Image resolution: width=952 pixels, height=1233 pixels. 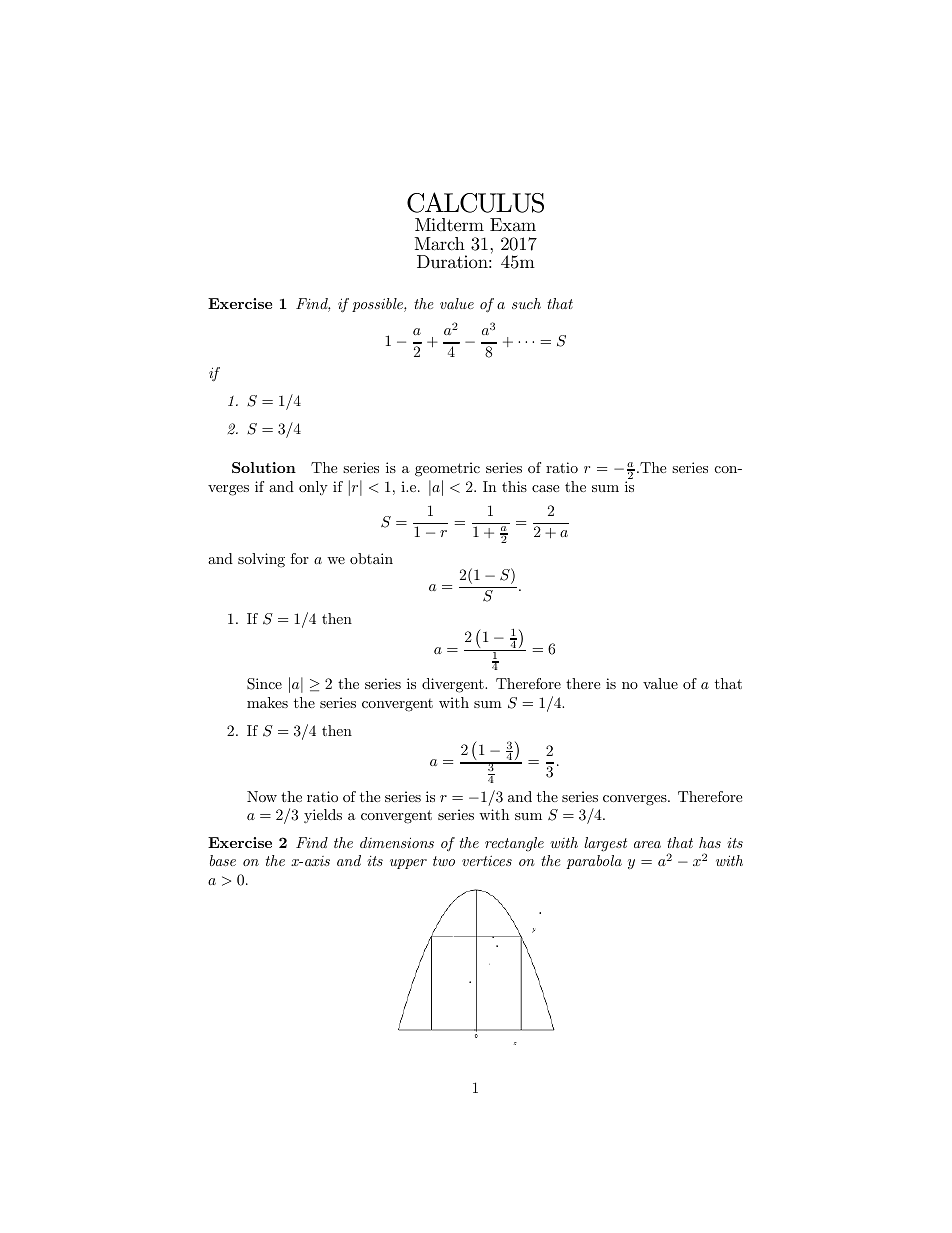 What do you see at coordinates (323, 816) in the document?
I see `yields` at bounding box center [323, 816].
